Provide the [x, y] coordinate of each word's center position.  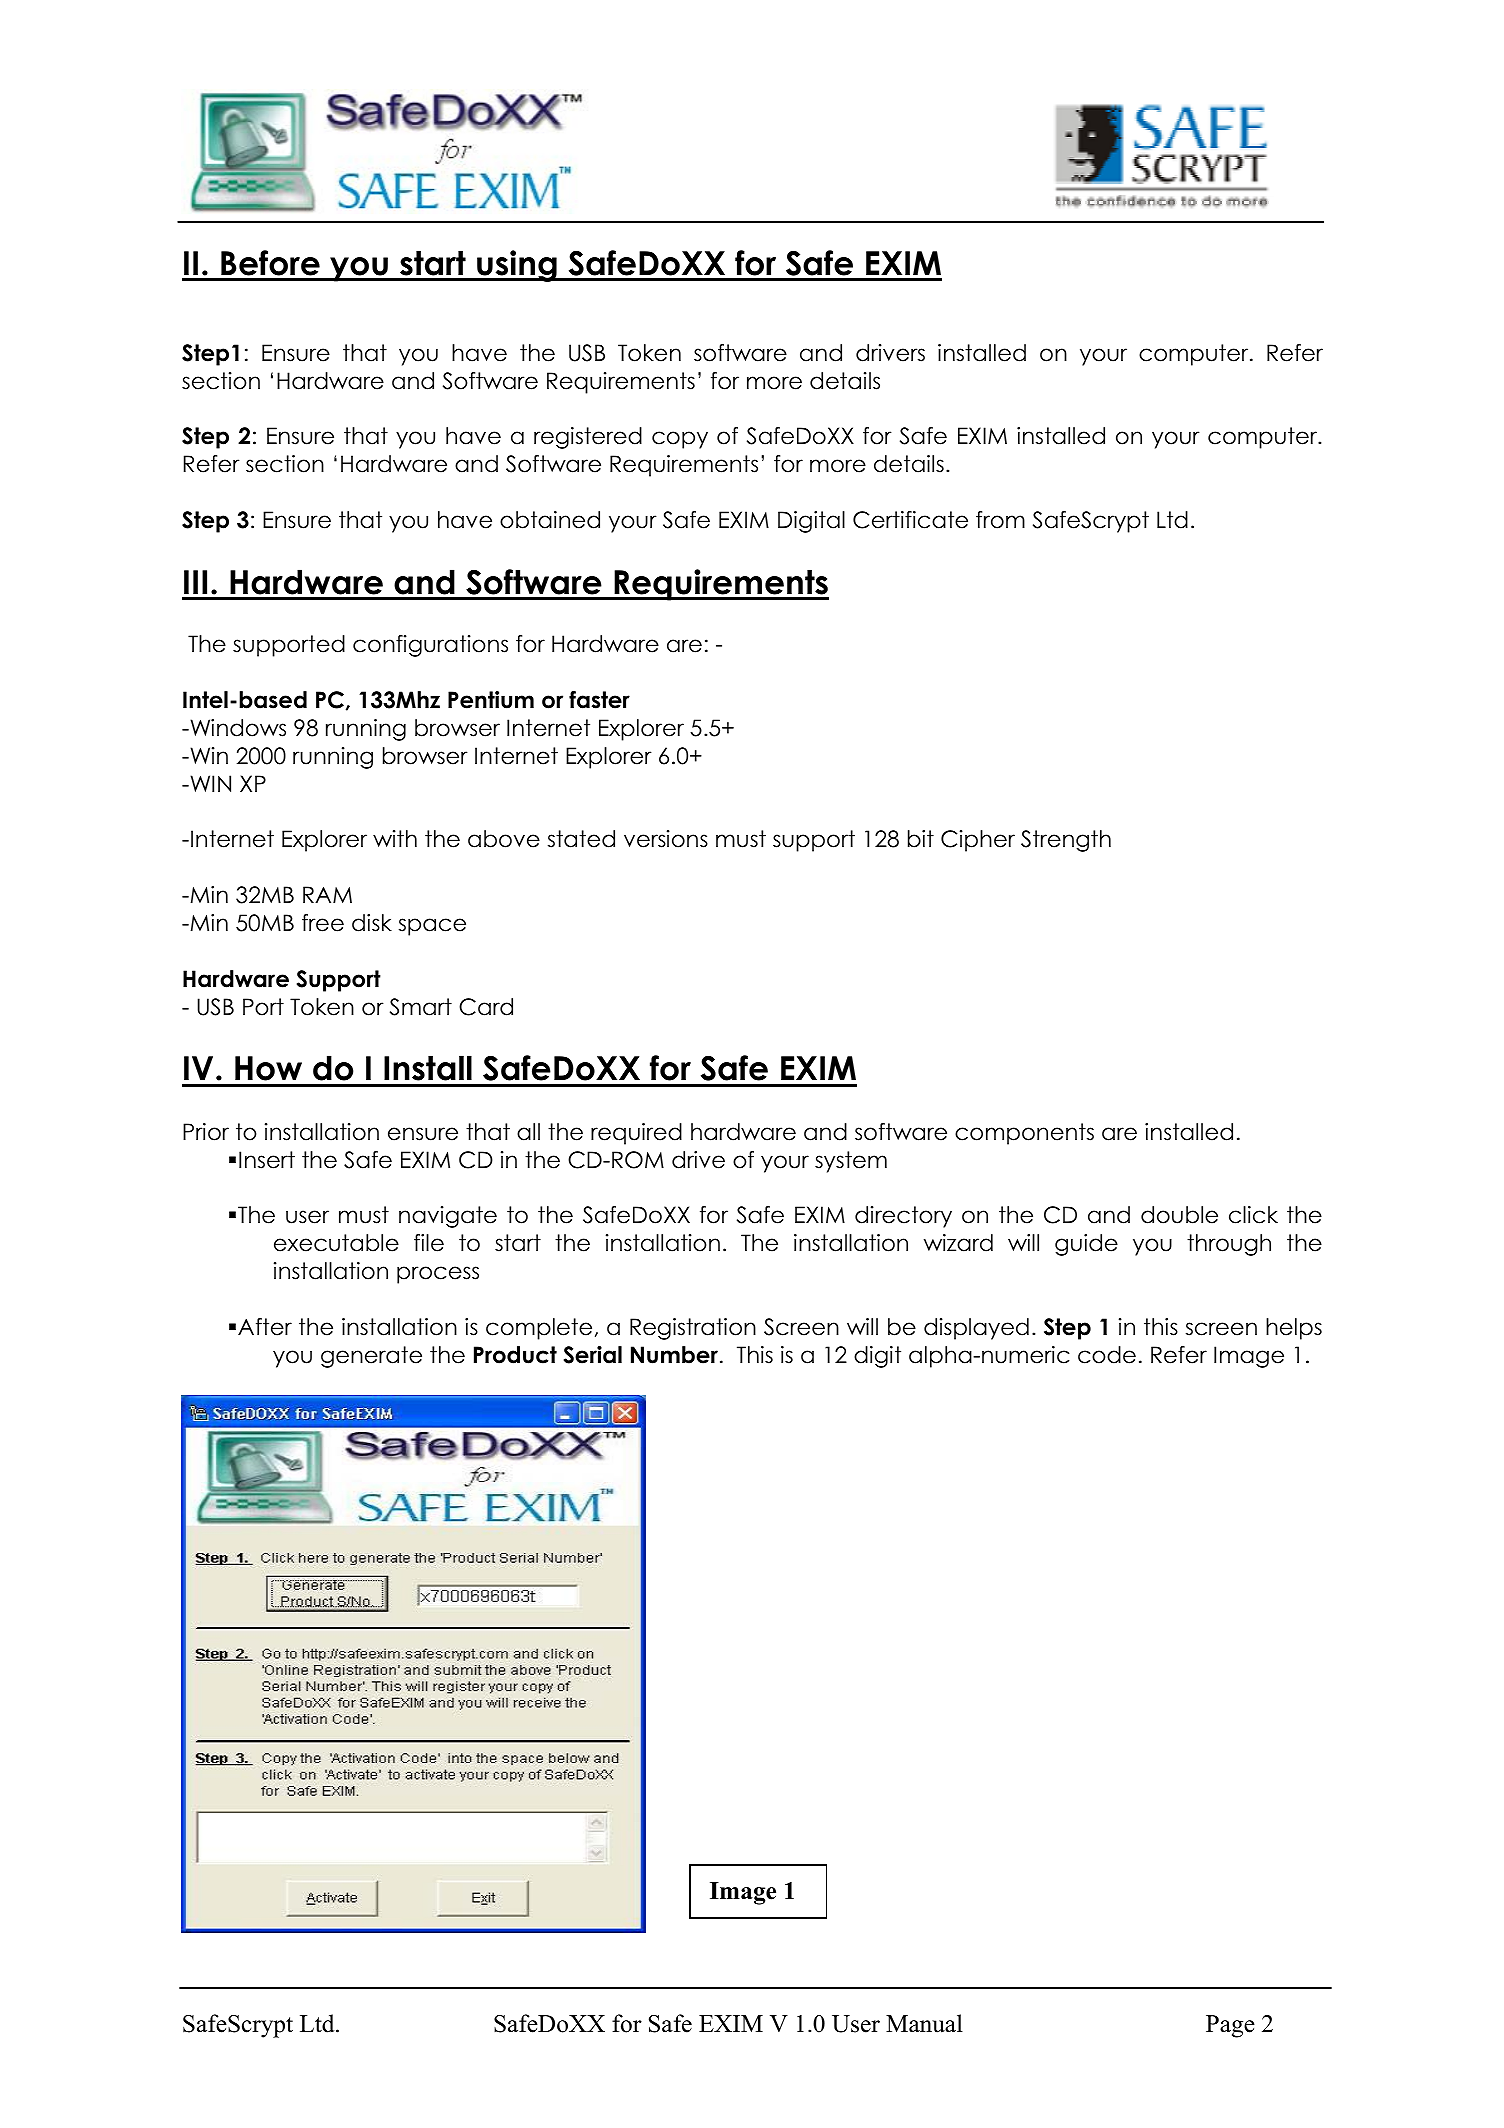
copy [680, 440]
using [517, 266]
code [1107, 1355]
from [1000, 520]
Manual [924, 2023]
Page [1230, 2026]
